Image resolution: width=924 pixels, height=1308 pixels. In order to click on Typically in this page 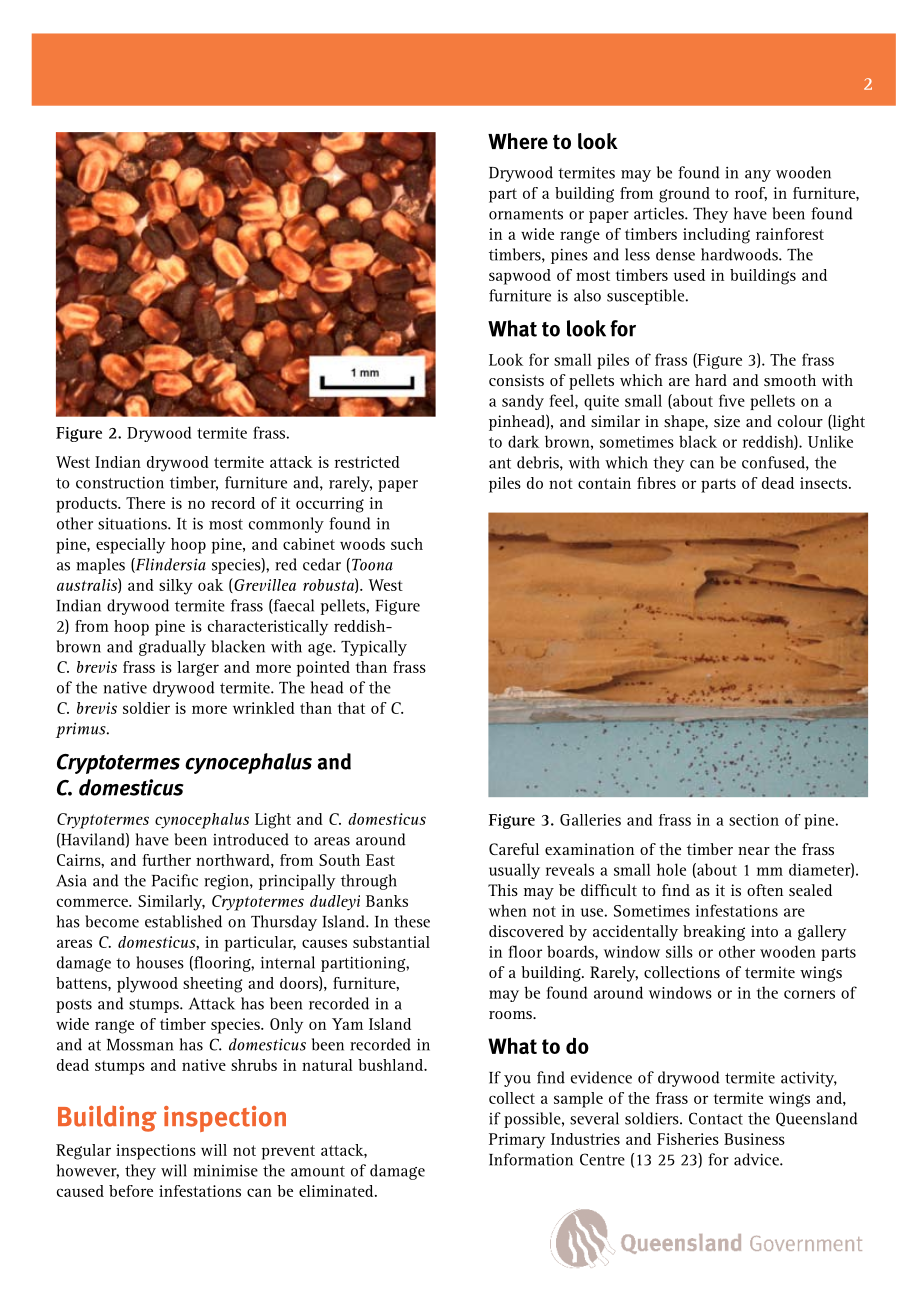, I will do `click(374, 648)`.
